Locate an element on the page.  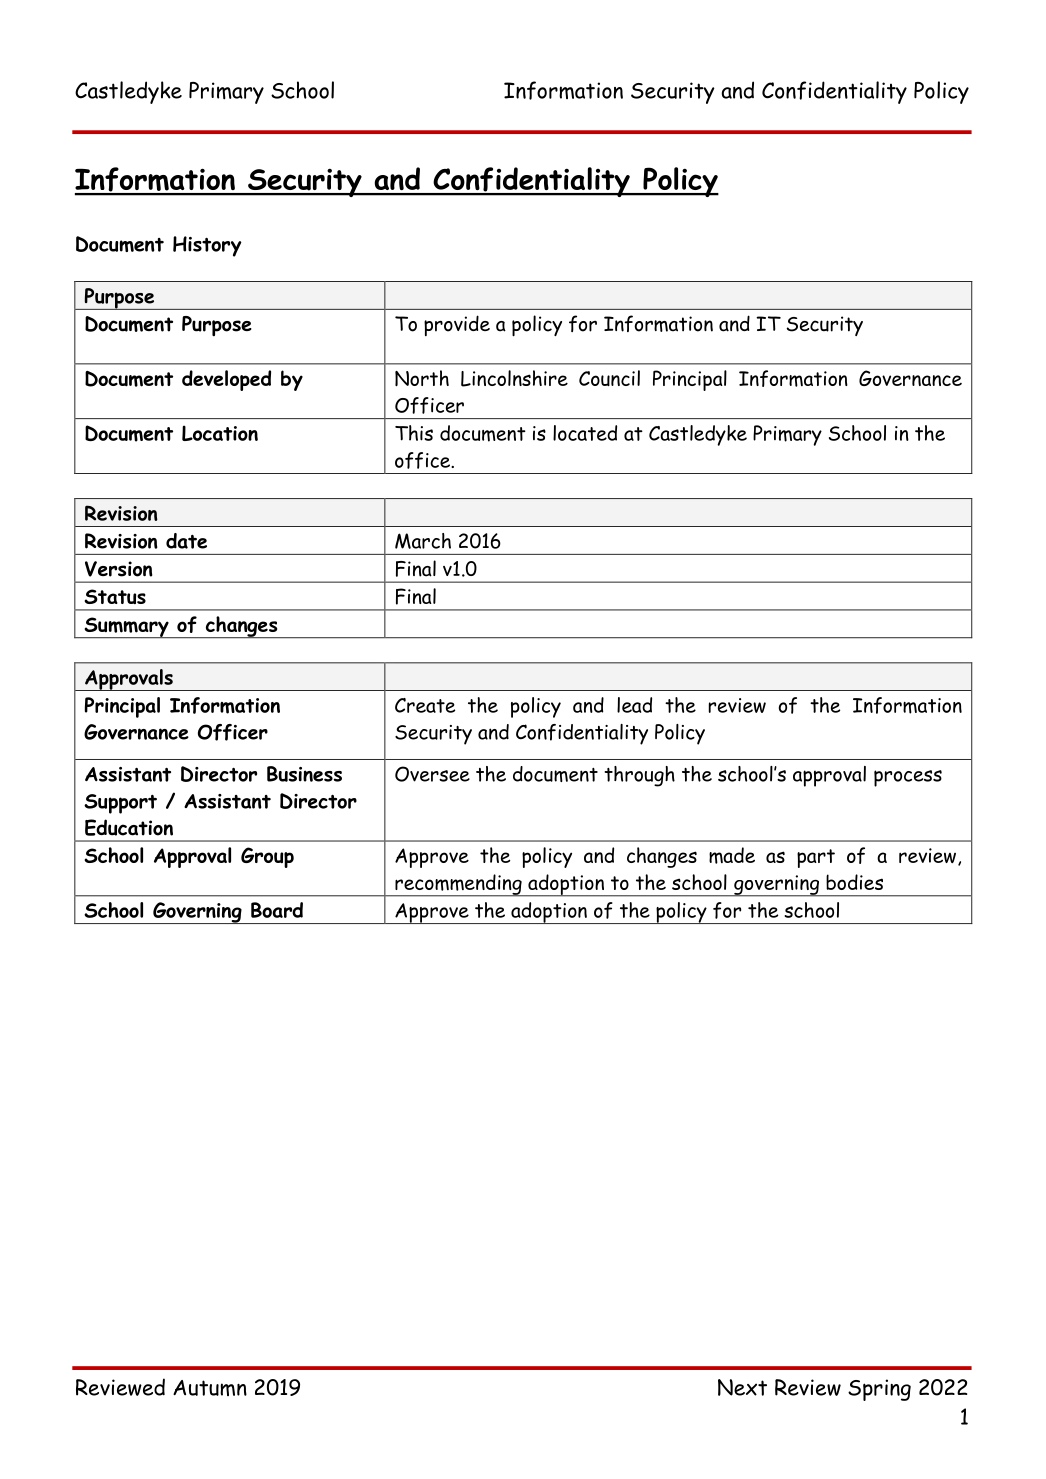
History is located at coordinates (207, 246).
